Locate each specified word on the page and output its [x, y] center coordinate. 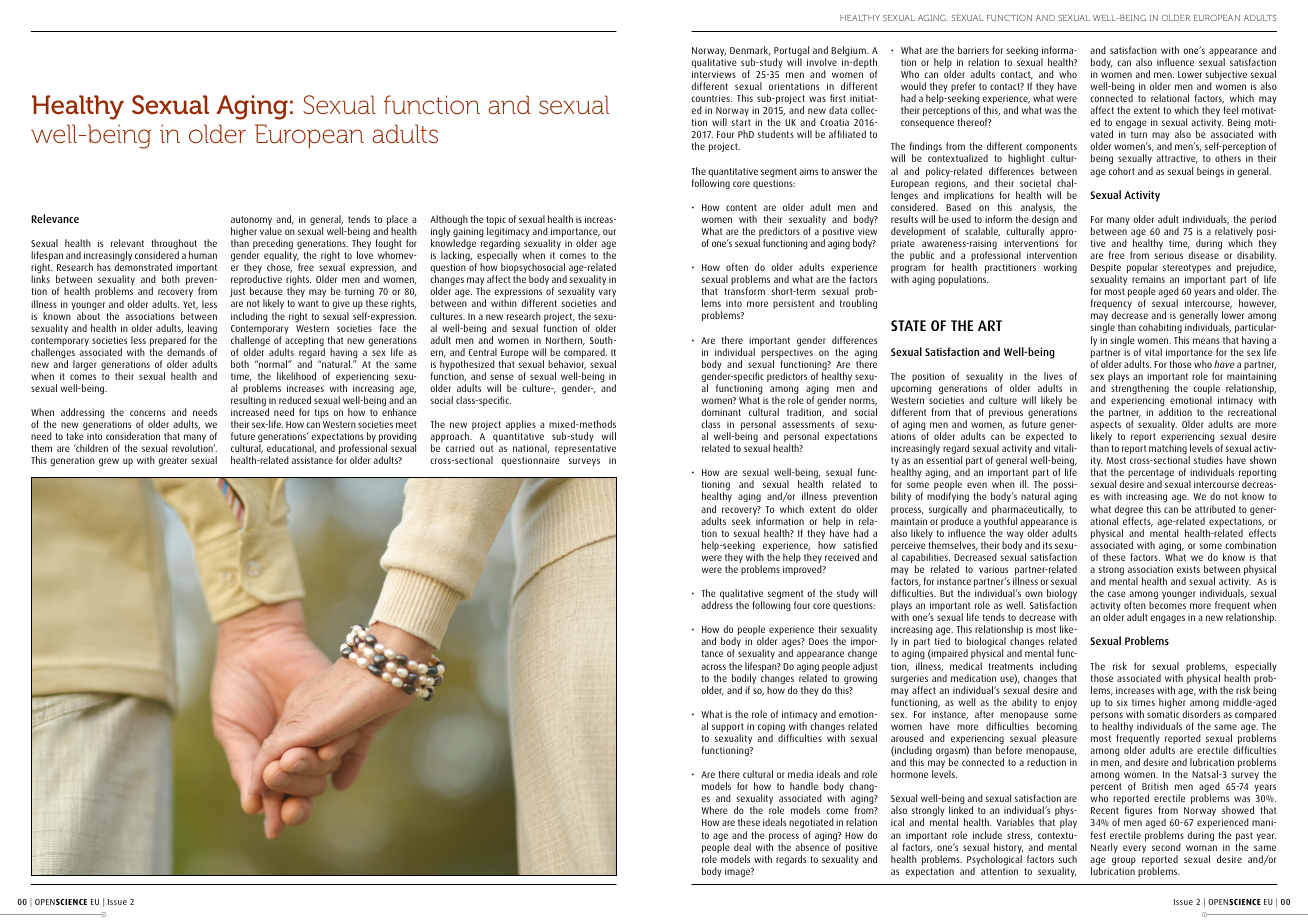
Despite [1106, 270]
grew [109, 462]
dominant [721, 412]
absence [812, 847]
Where [714, 810]
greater [172, 462]
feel [1230, 110]
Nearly [1104, 848]
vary [607, 294]
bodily [744, 680]
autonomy [251, 222]
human [203, 255]
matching [1168, 449]
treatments [1010, 666]
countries [711, 98]
